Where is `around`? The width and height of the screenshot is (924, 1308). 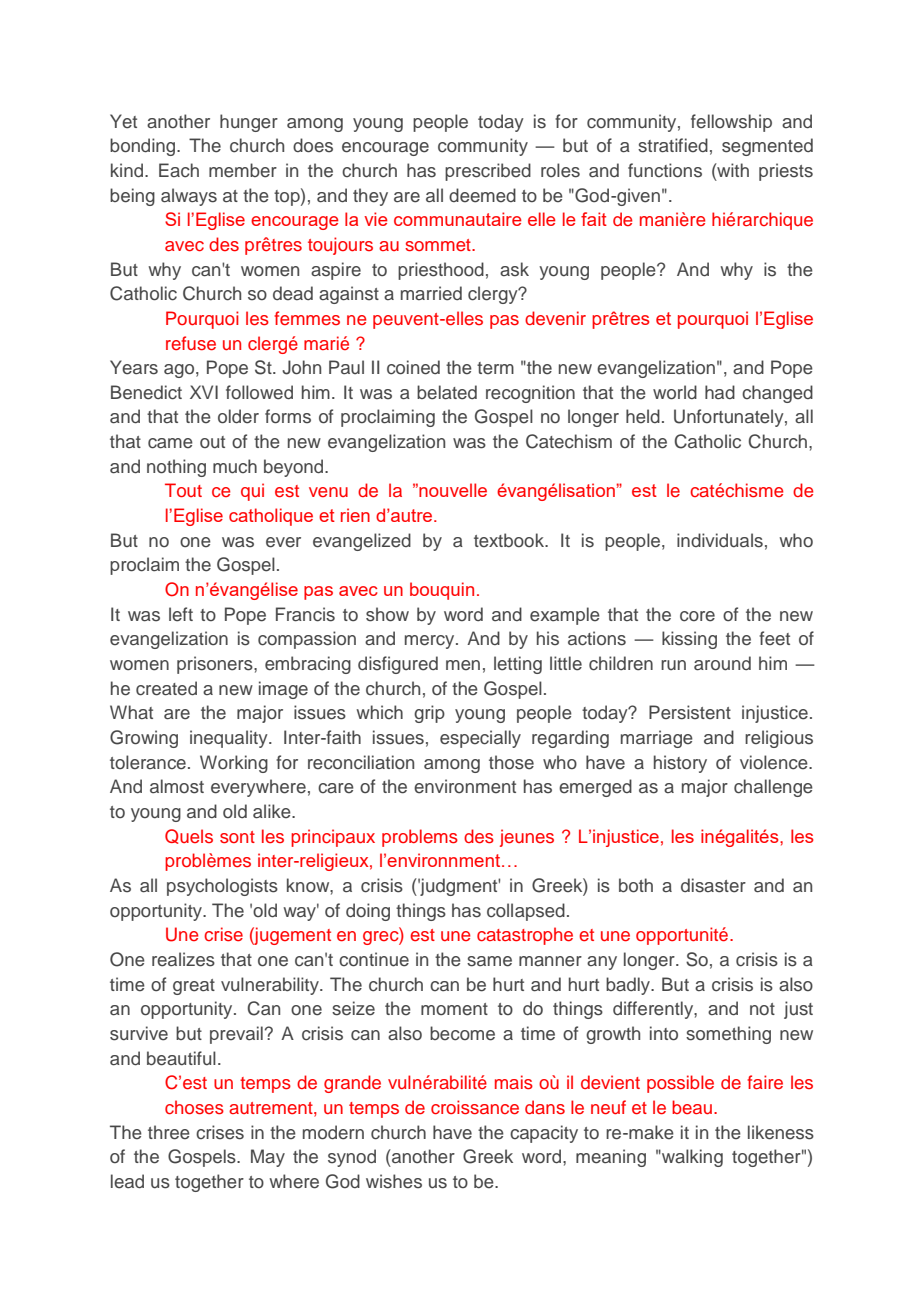 around is located at coordinates (722, 663).
